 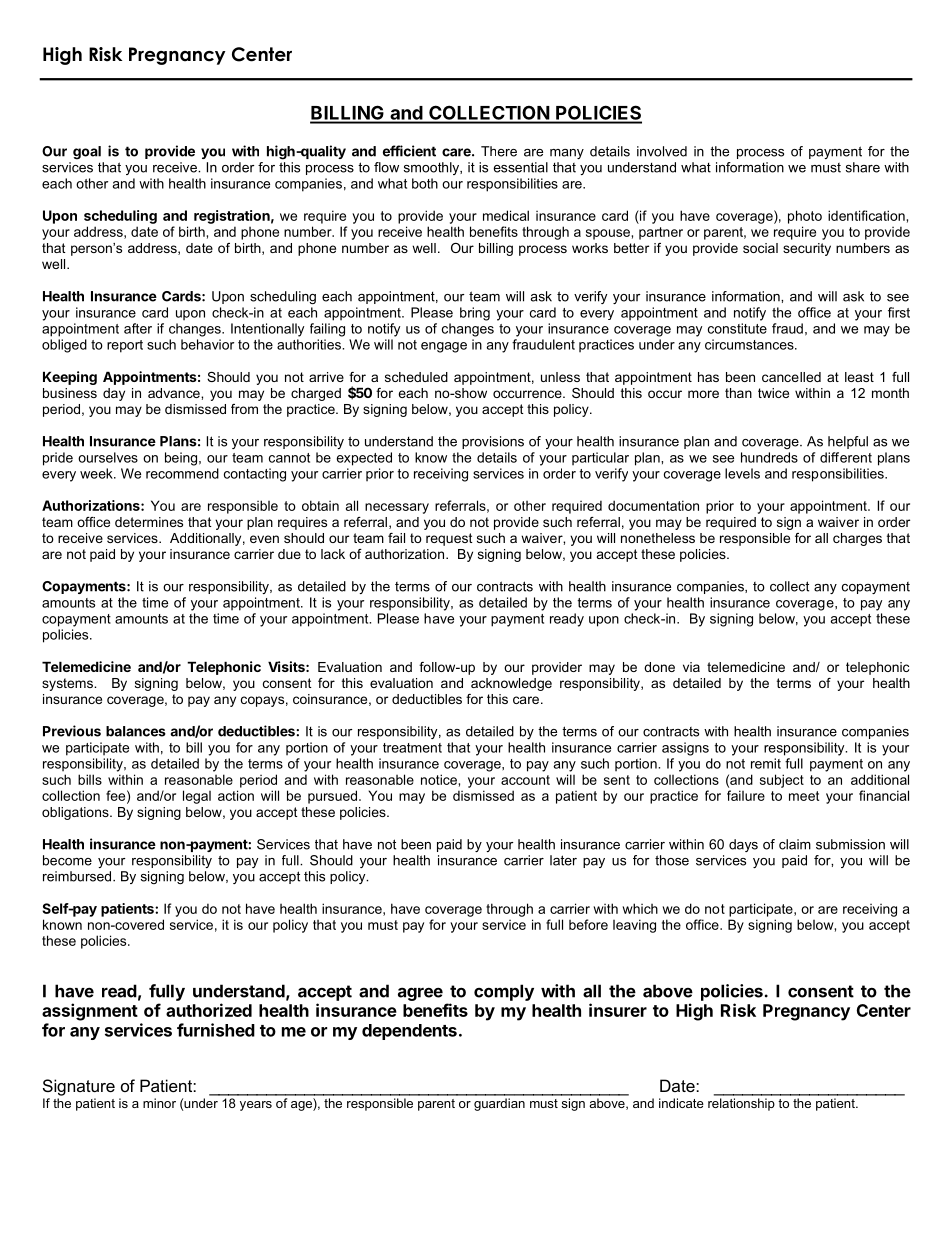 What do you see at coordinates (175, 393) in the screenshot?
I see `advance` at bounding box center [175, 393].
